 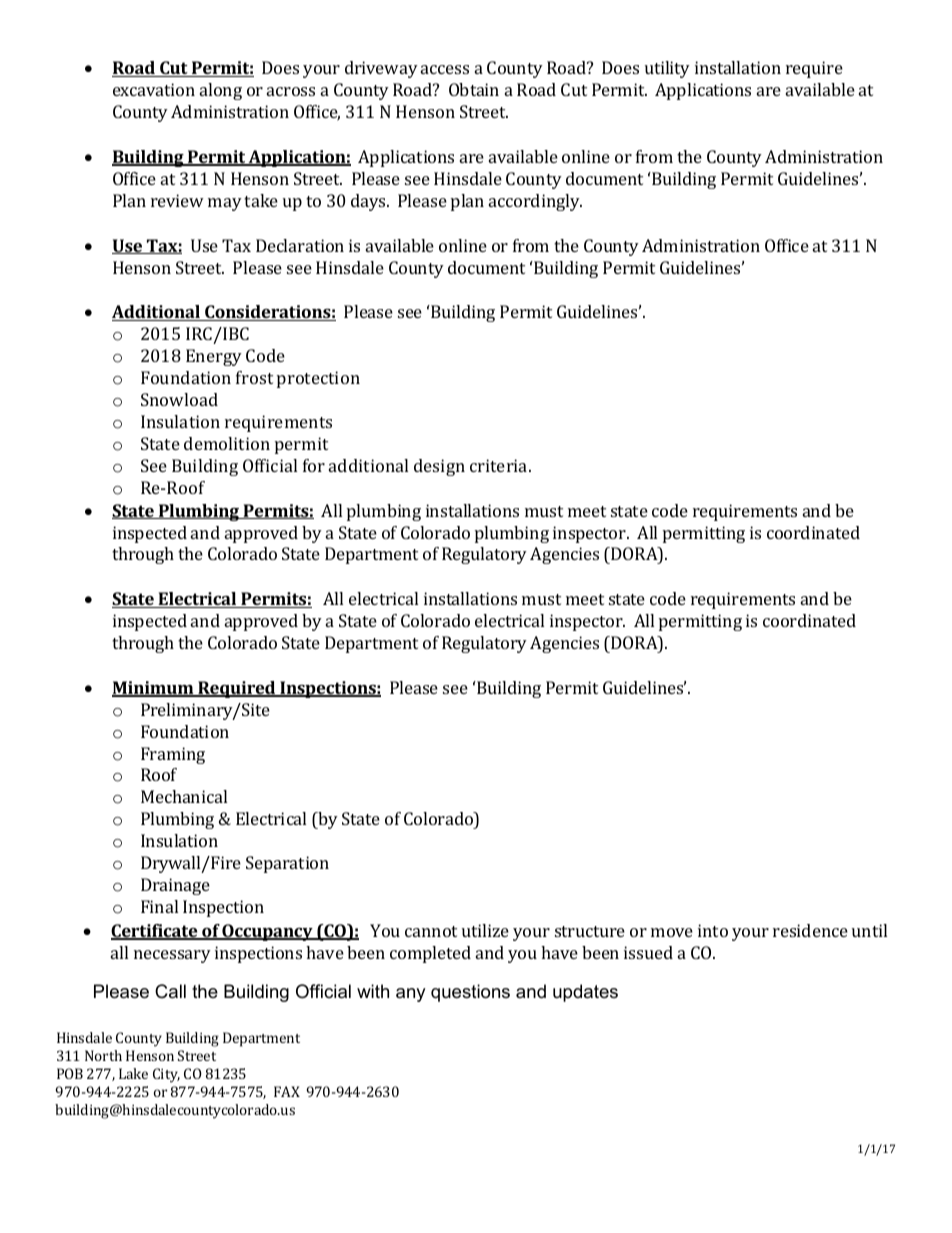 What do you see at coordinates (154, 689) in the document?
I see `Minimum` at bounding box center [154, 689].
